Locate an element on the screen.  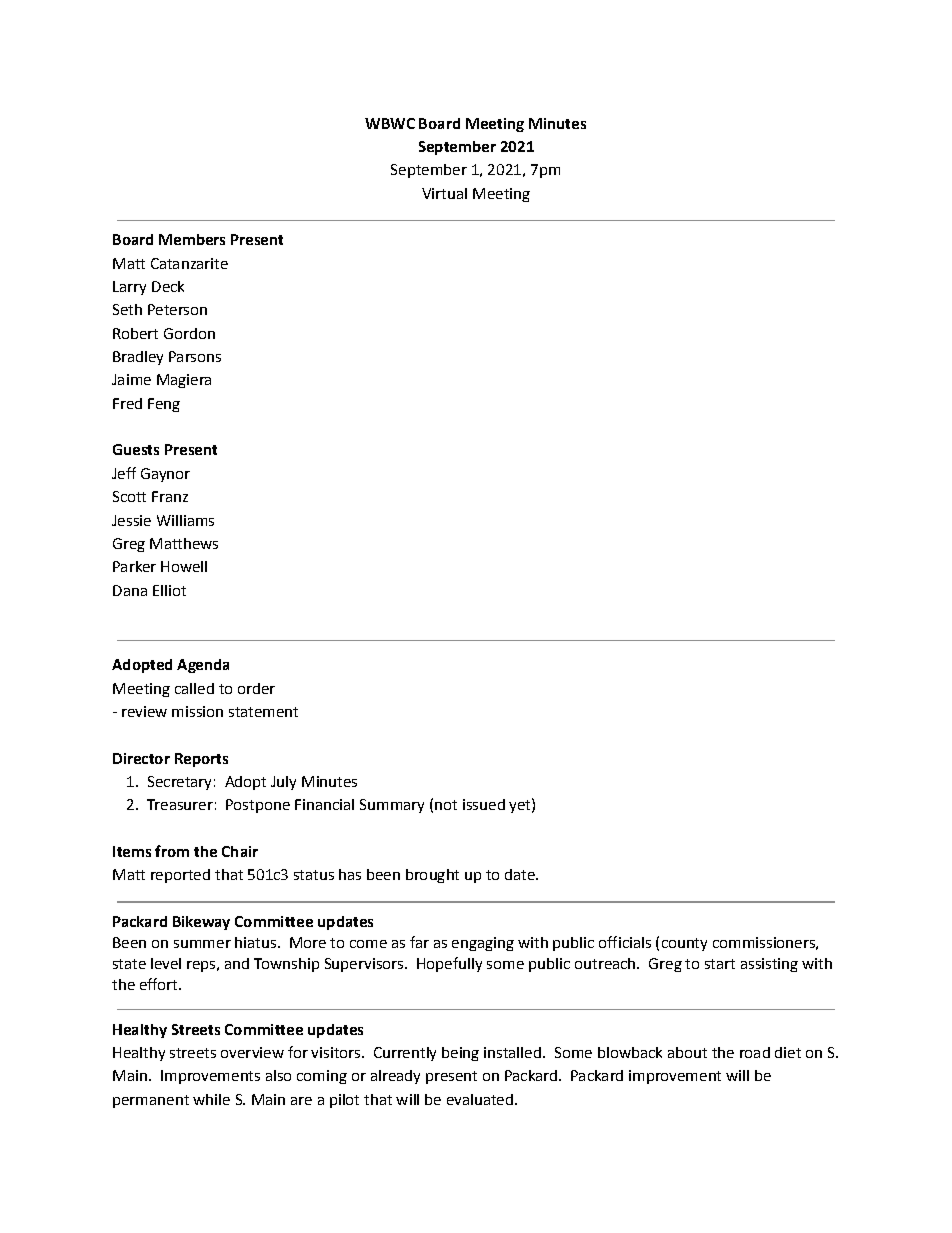
being is located at coordinates (460, 1054).
